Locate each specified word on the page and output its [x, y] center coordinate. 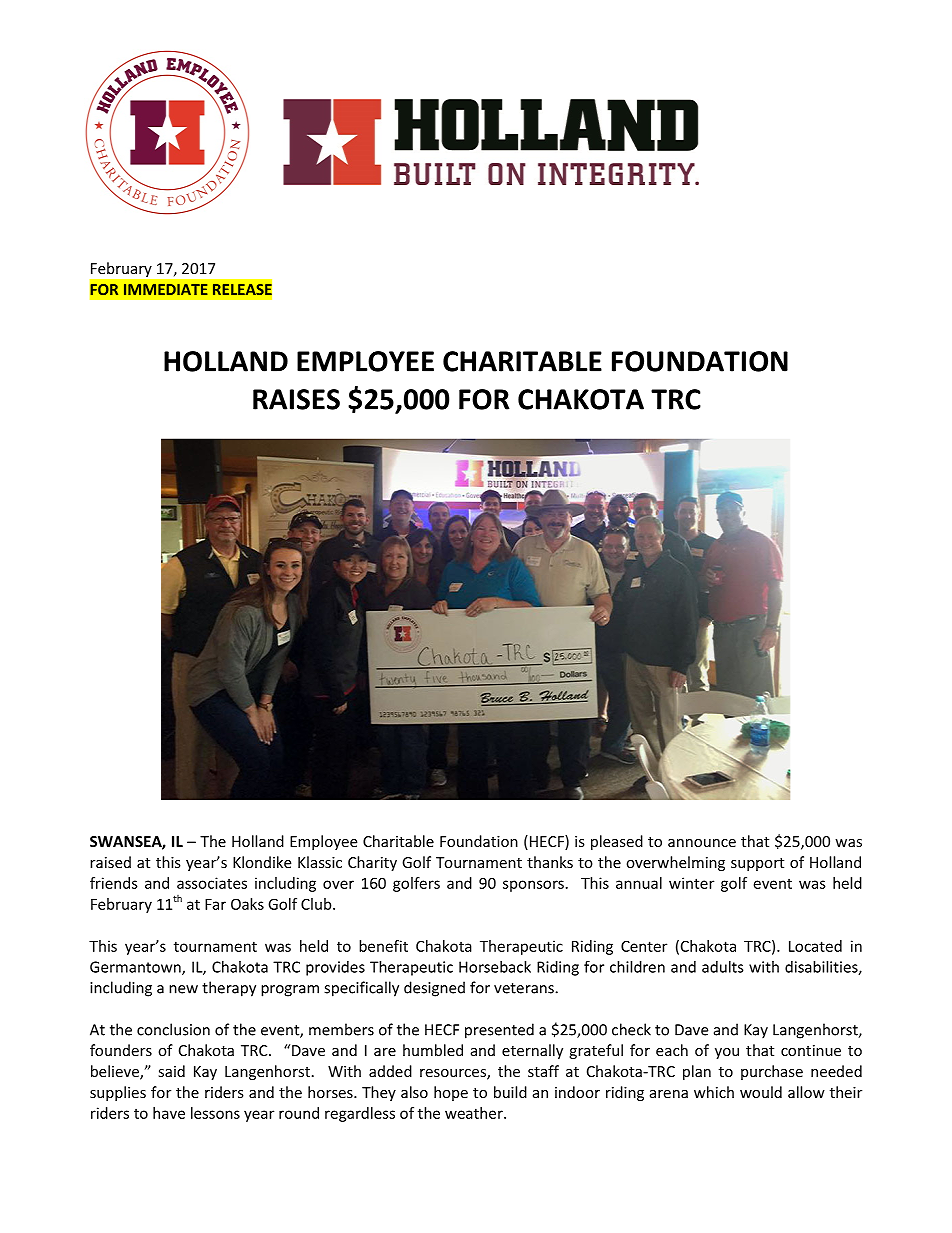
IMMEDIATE [166, 289]
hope [451, 1093]
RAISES [296, 399]
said [171, 1071]
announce [702, 843]
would [761, 1092]
